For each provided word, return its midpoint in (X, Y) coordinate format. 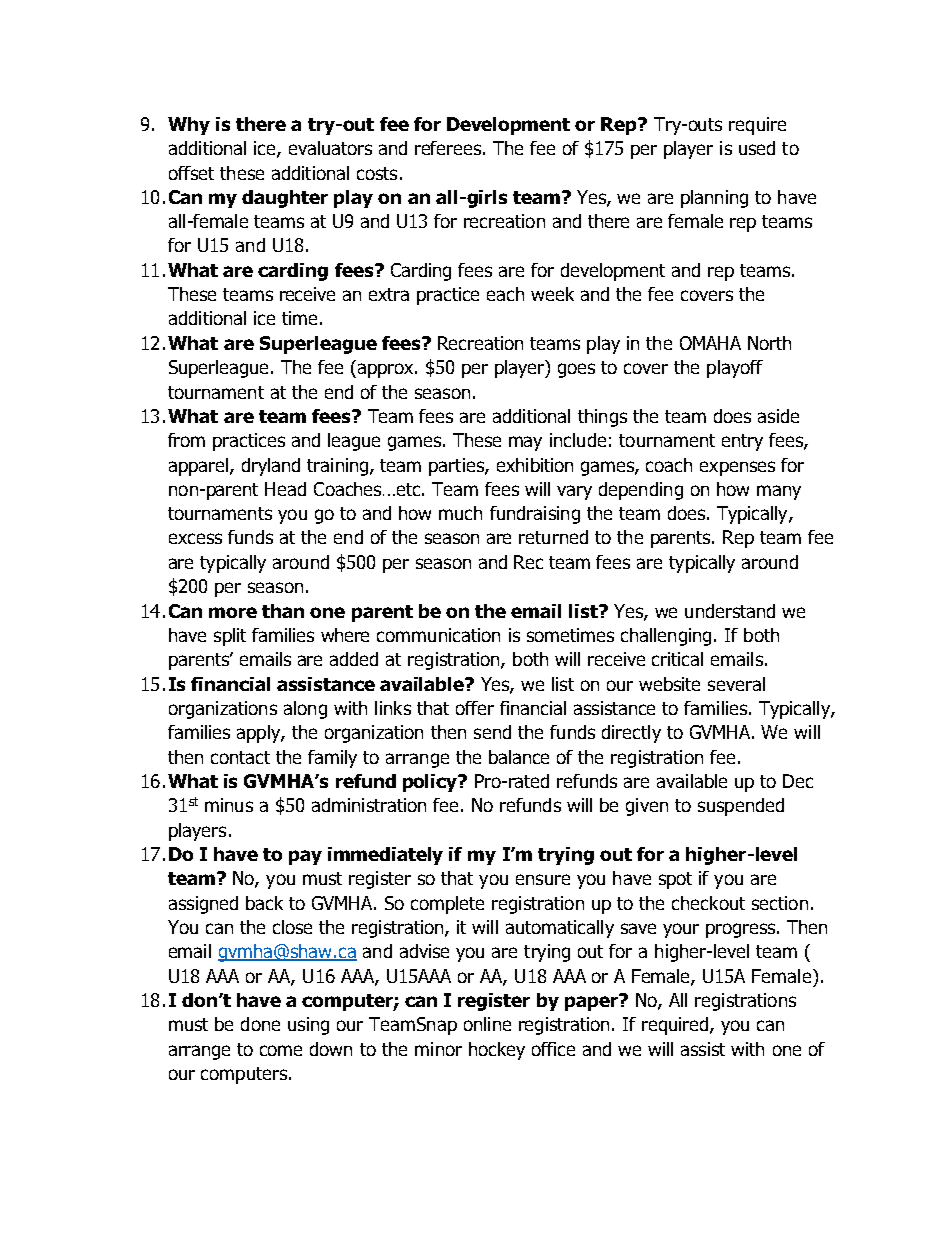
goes (576, 370)
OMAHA (710, 343)
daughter (285, 199)
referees (449, 148)
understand (730, 611)
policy (431, 783)
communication (438, 635)
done (260, 1024)
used (757, 148)
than (283, 611)
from (186, 440)
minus (229, 805)
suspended (741, 807)
